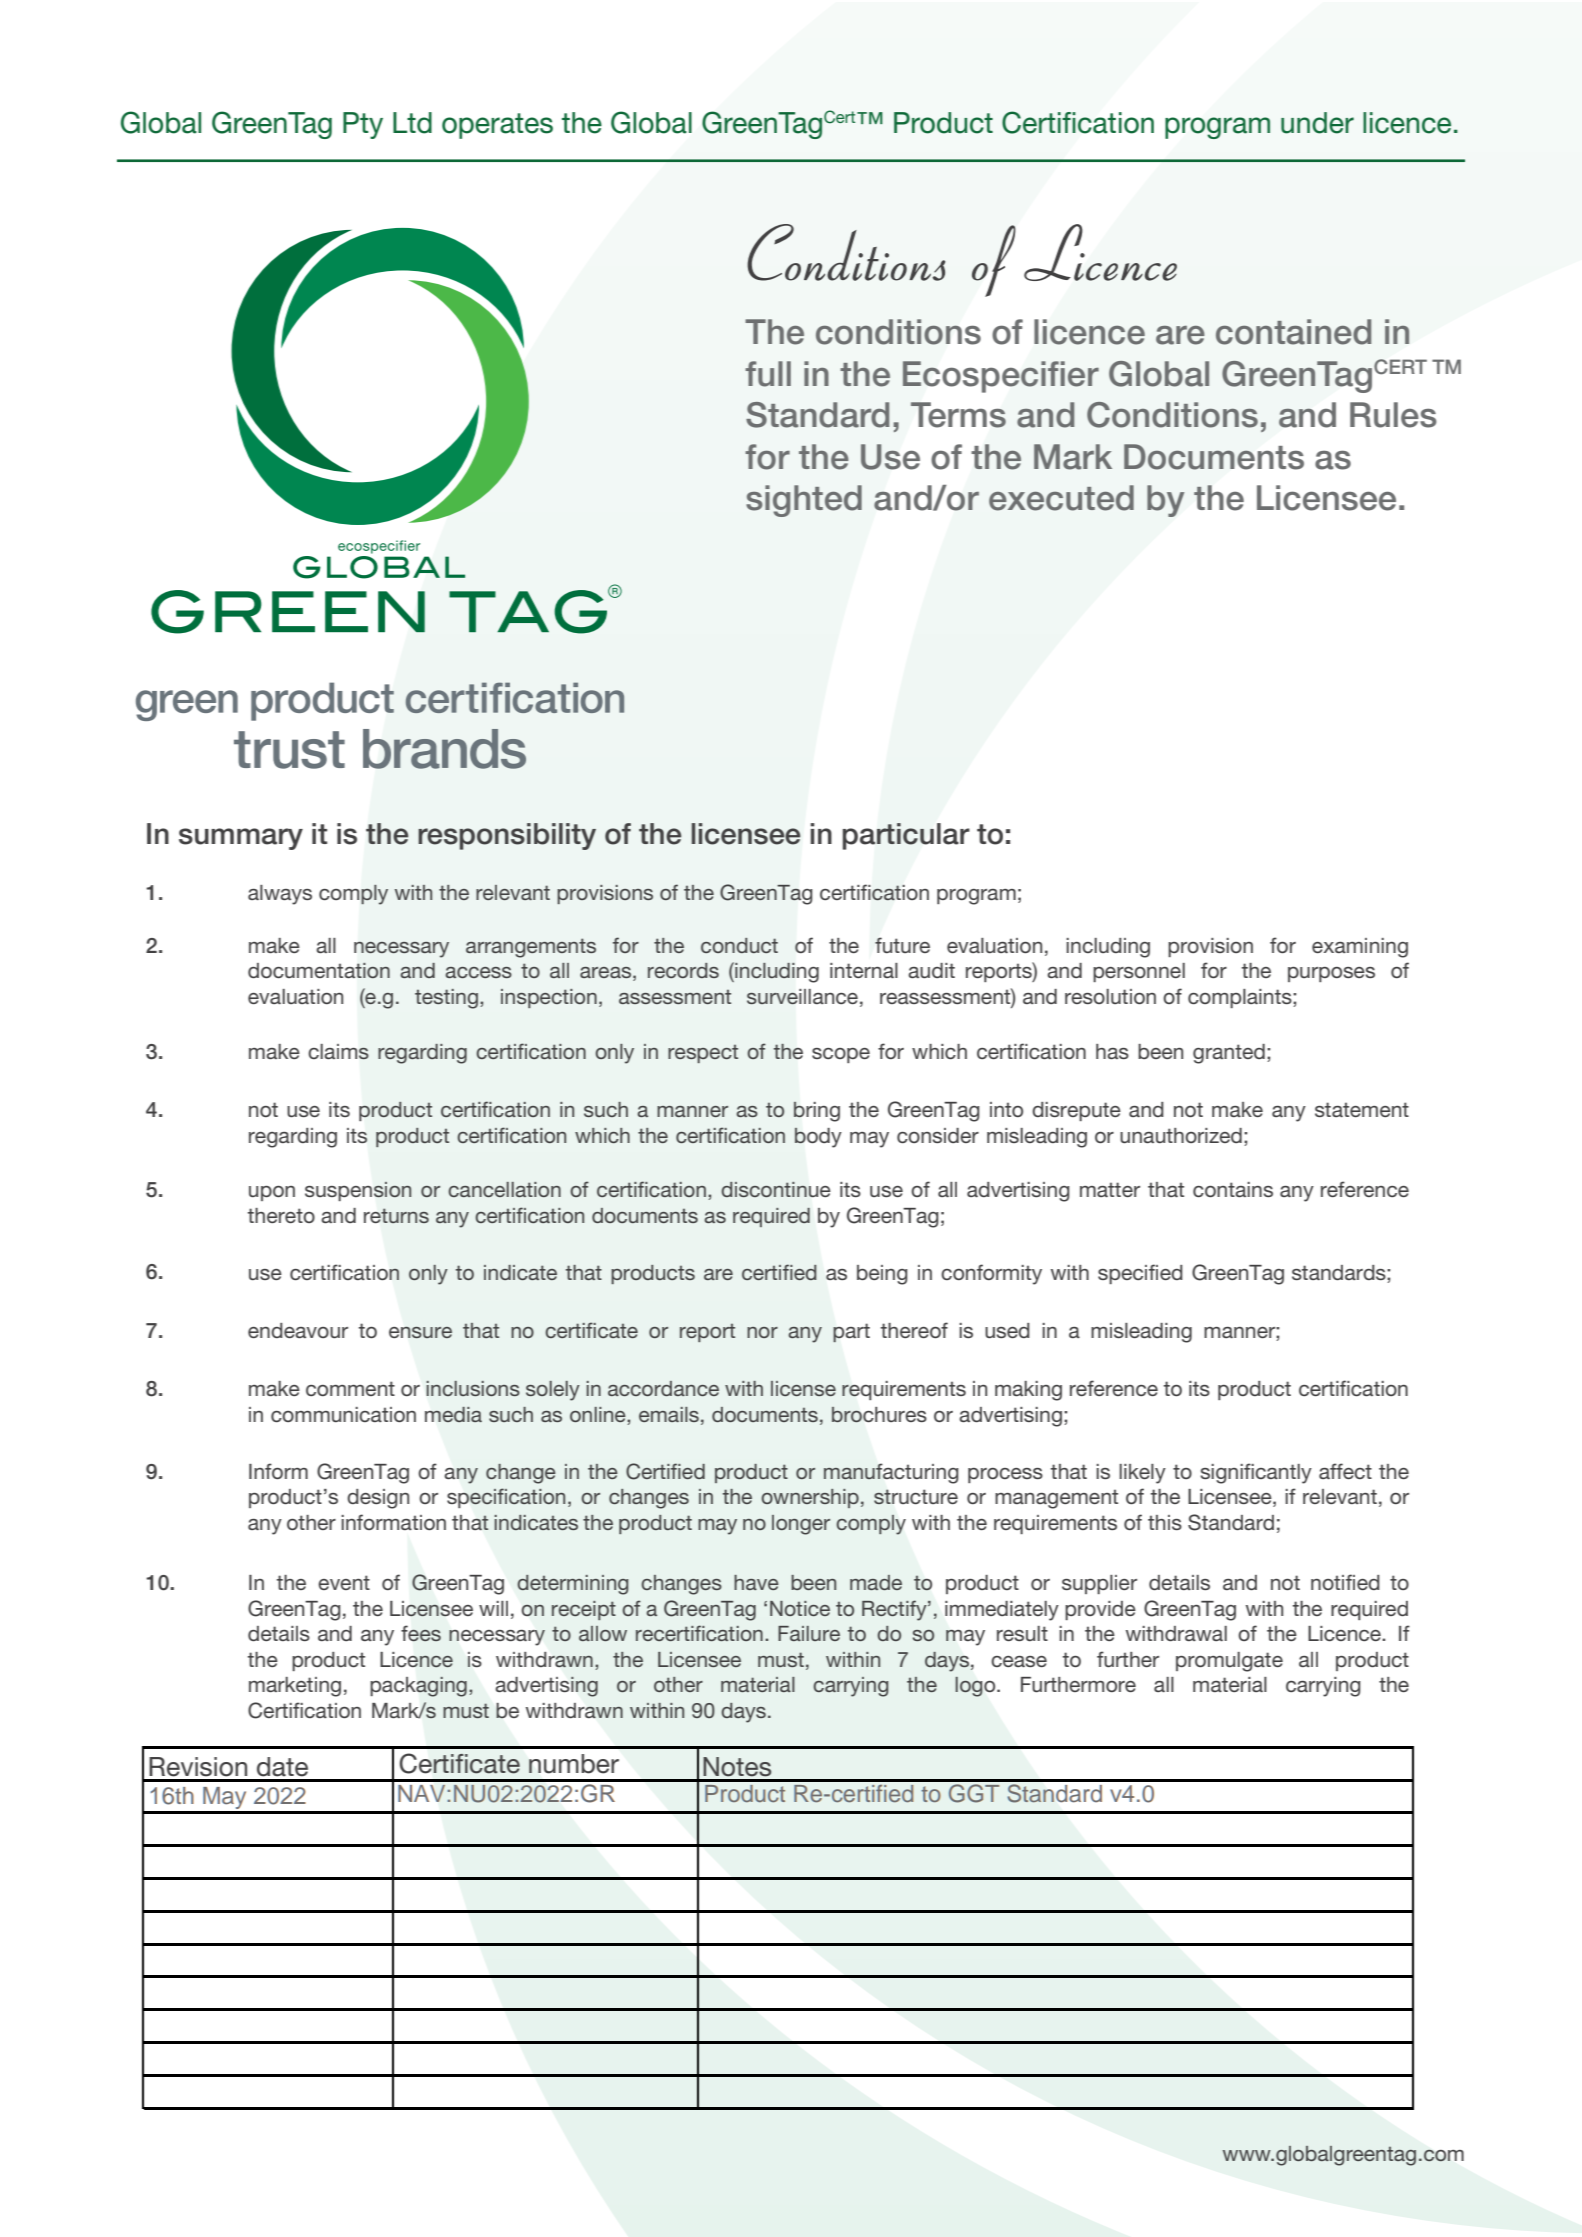  I want to click on granted, so click(1229, 1054).
